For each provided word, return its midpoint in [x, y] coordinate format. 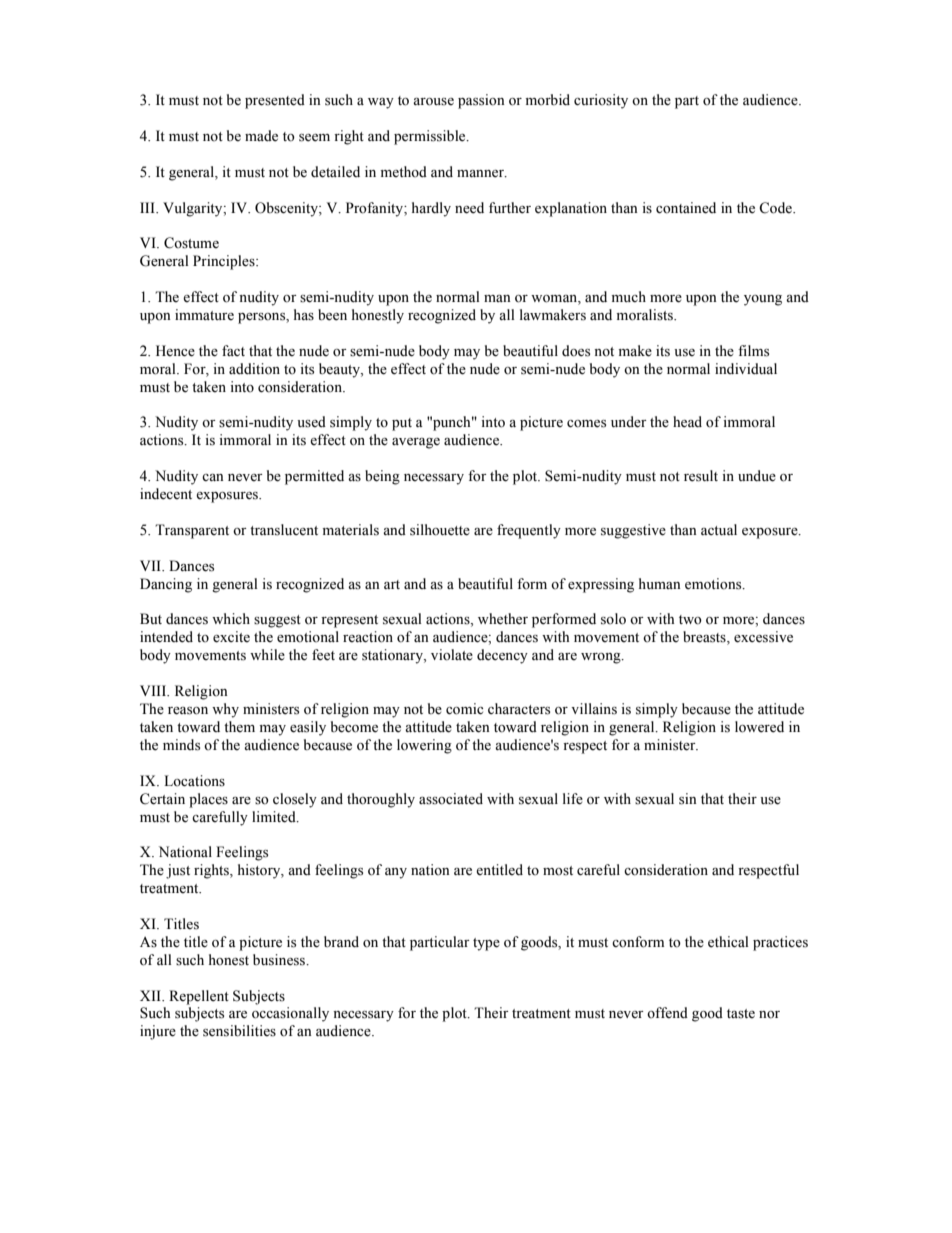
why [225, 710]
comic [464, 709]
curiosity [601, 101]
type [486, 944]
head [687, 422]
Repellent [199, 997]
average [416, 443]
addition [254, 369]
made [261, 136]
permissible [431, 137]
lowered [759, 727]
